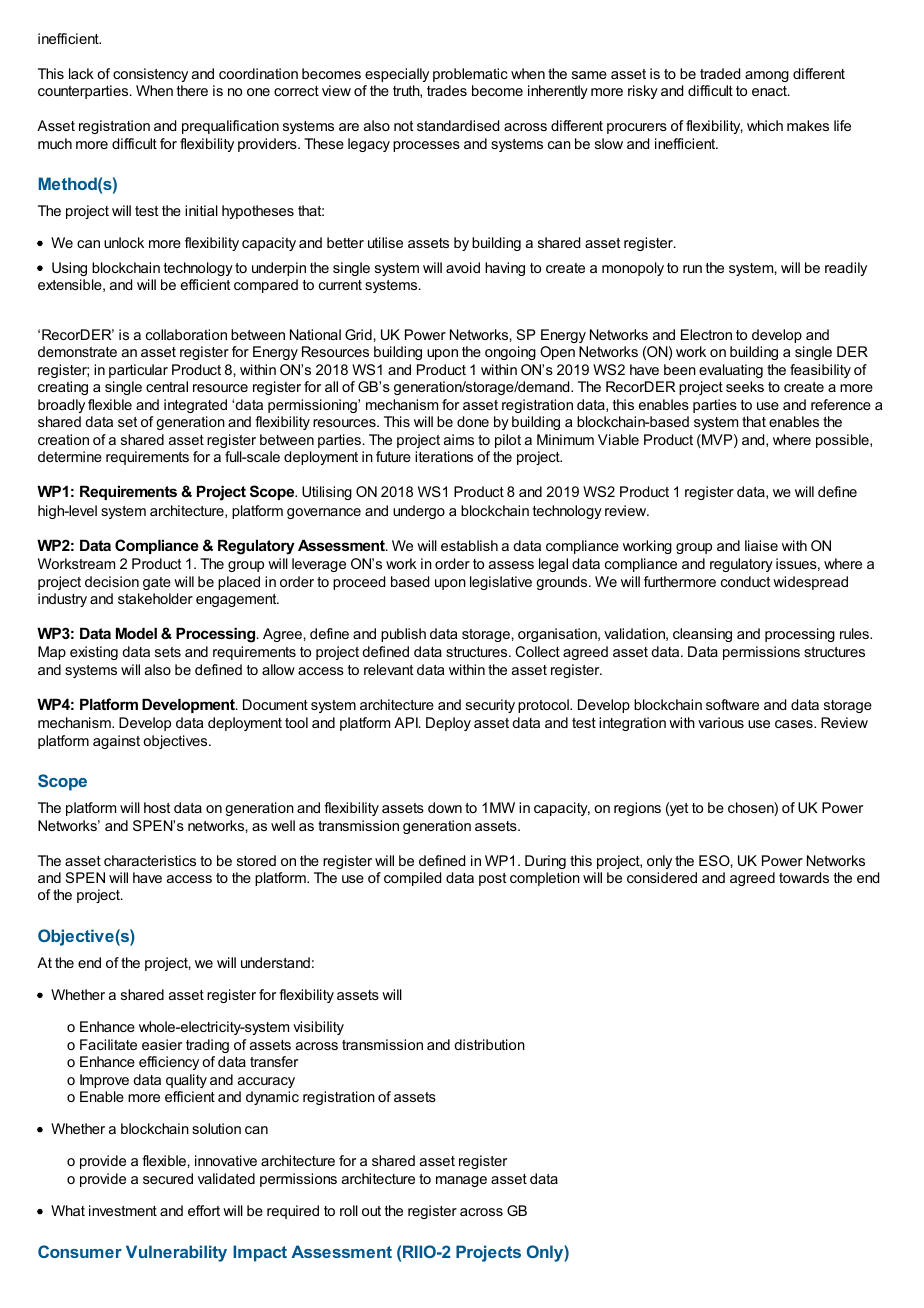  Describe the element at coordinates (403, 635) in the screenshot. I see `publish` at that location.
